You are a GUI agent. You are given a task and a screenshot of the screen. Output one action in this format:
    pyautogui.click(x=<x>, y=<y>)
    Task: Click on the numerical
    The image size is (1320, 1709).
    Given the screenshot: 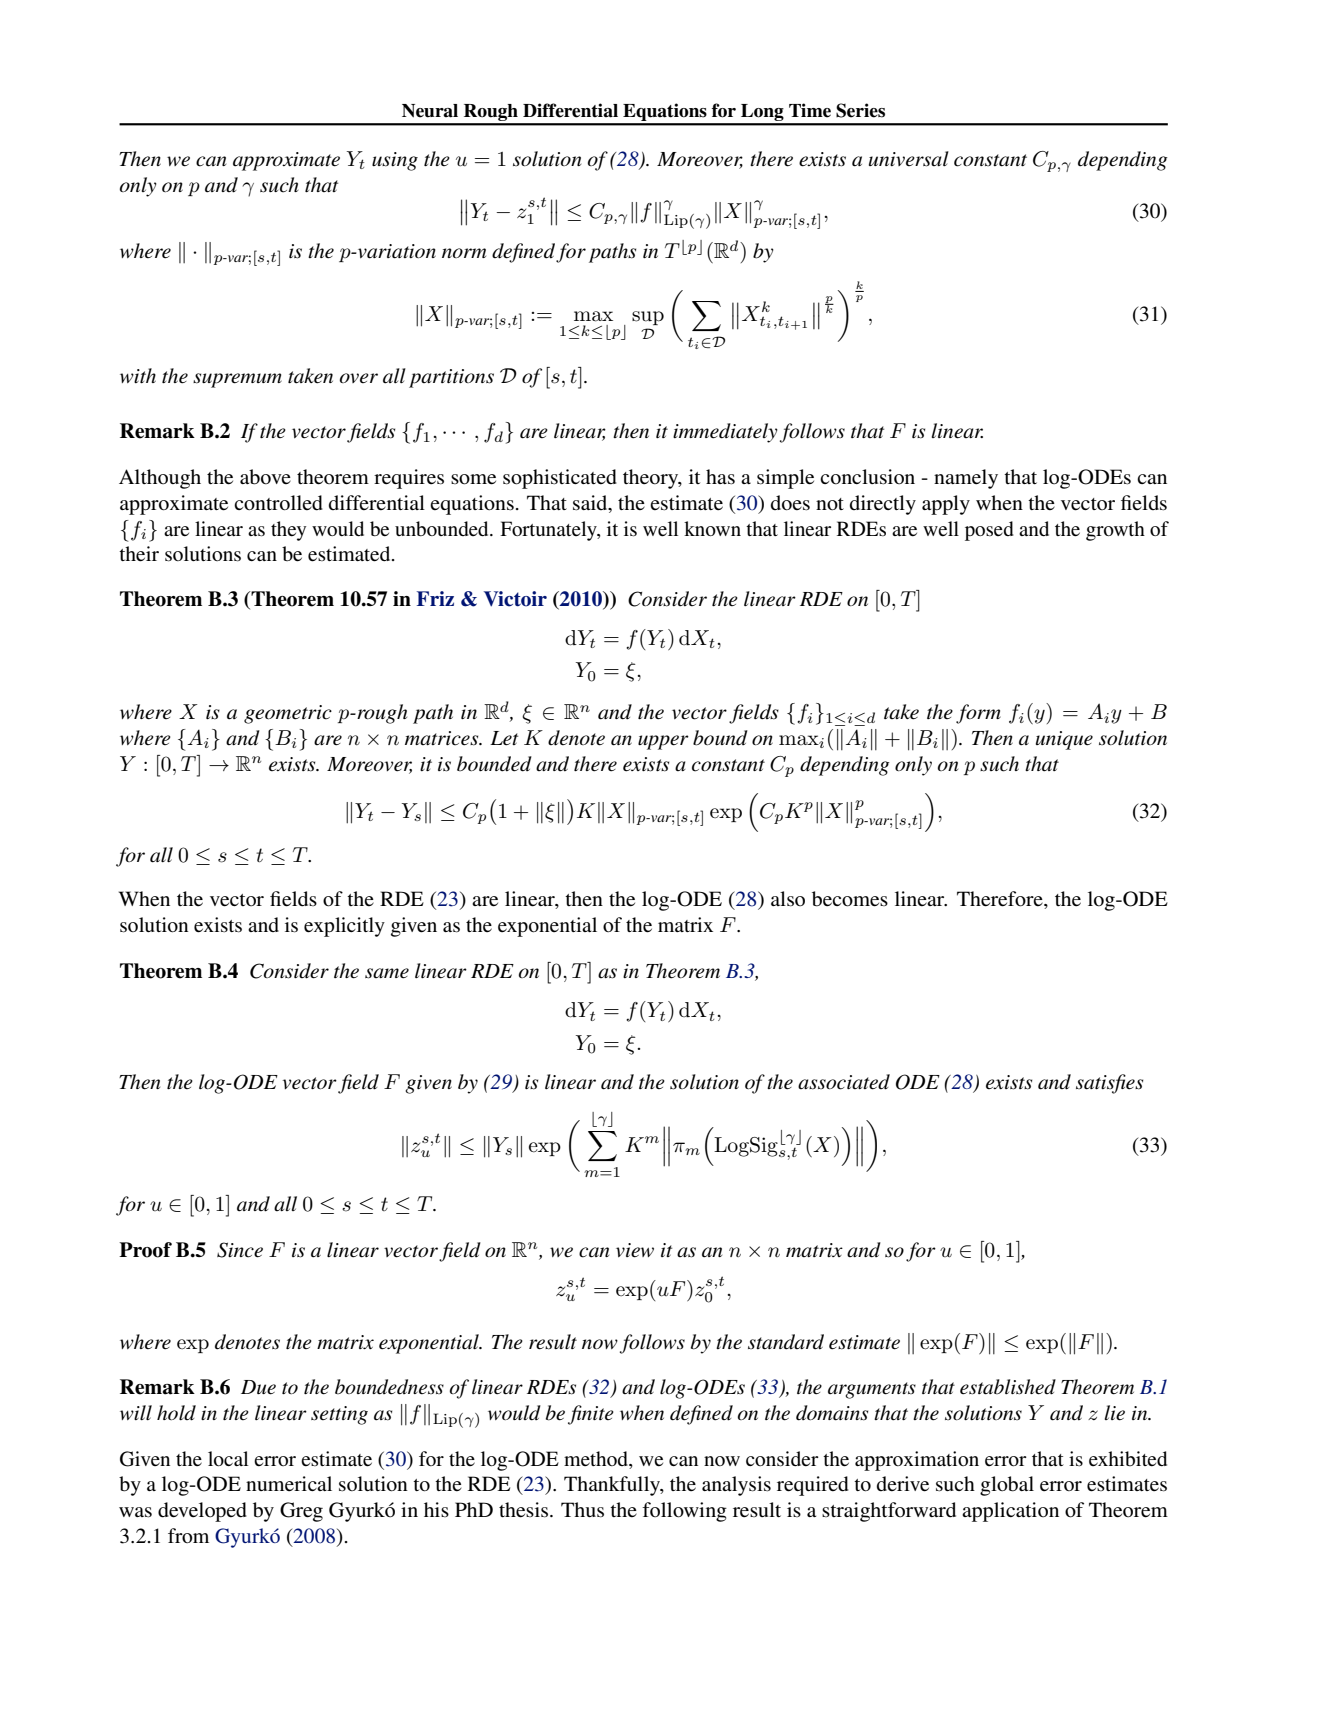 What is the action you would take?
    pyautogui.click(x=289, y=1483)
